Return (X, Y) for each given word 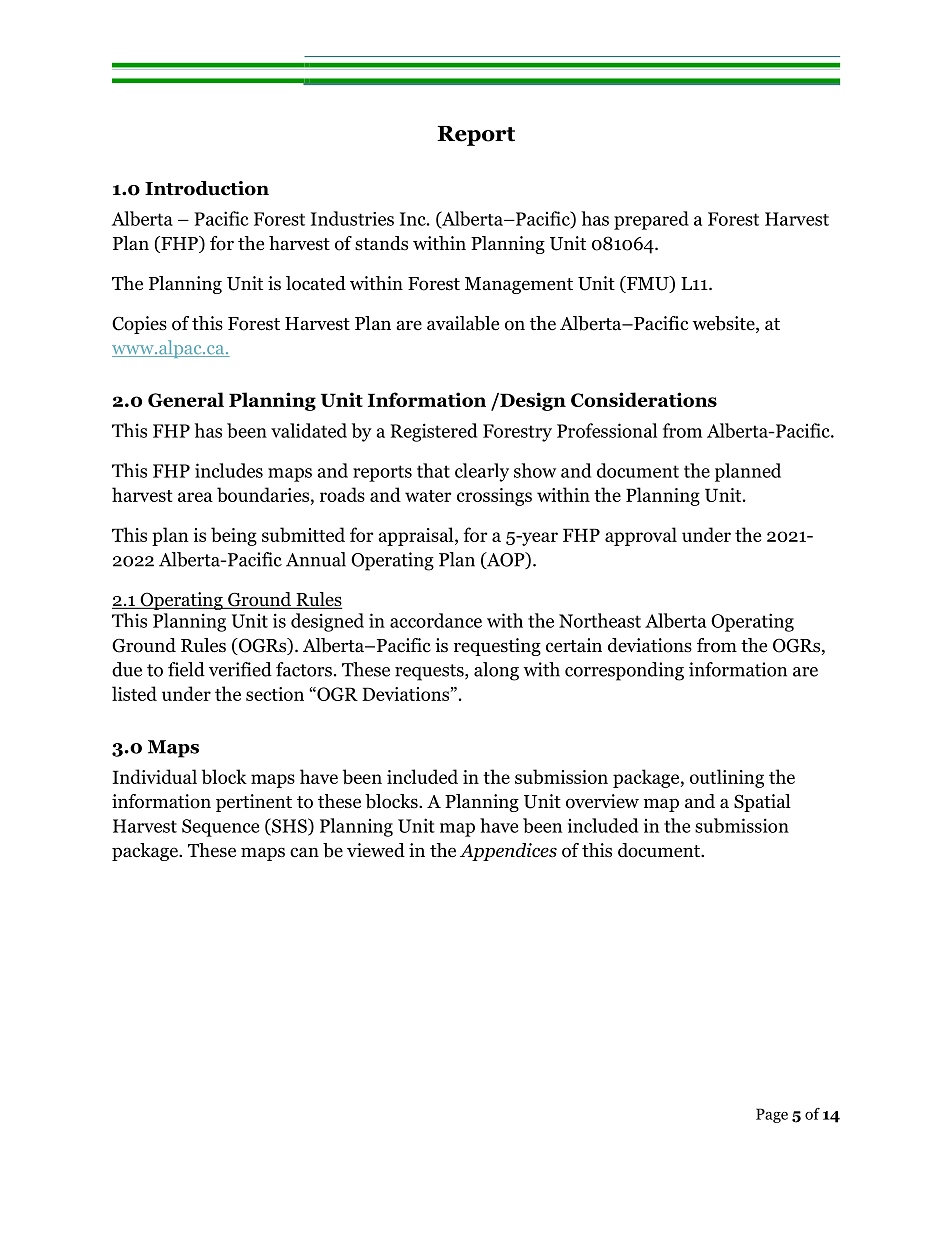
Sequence (220, 828)
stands (381, 243)
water (428, 496)
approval (641, 536)
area (195, 497)
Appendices (508, 852)
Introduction (207, 188)
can (304, 852)
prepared (651, 220)
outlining (727, 778)
